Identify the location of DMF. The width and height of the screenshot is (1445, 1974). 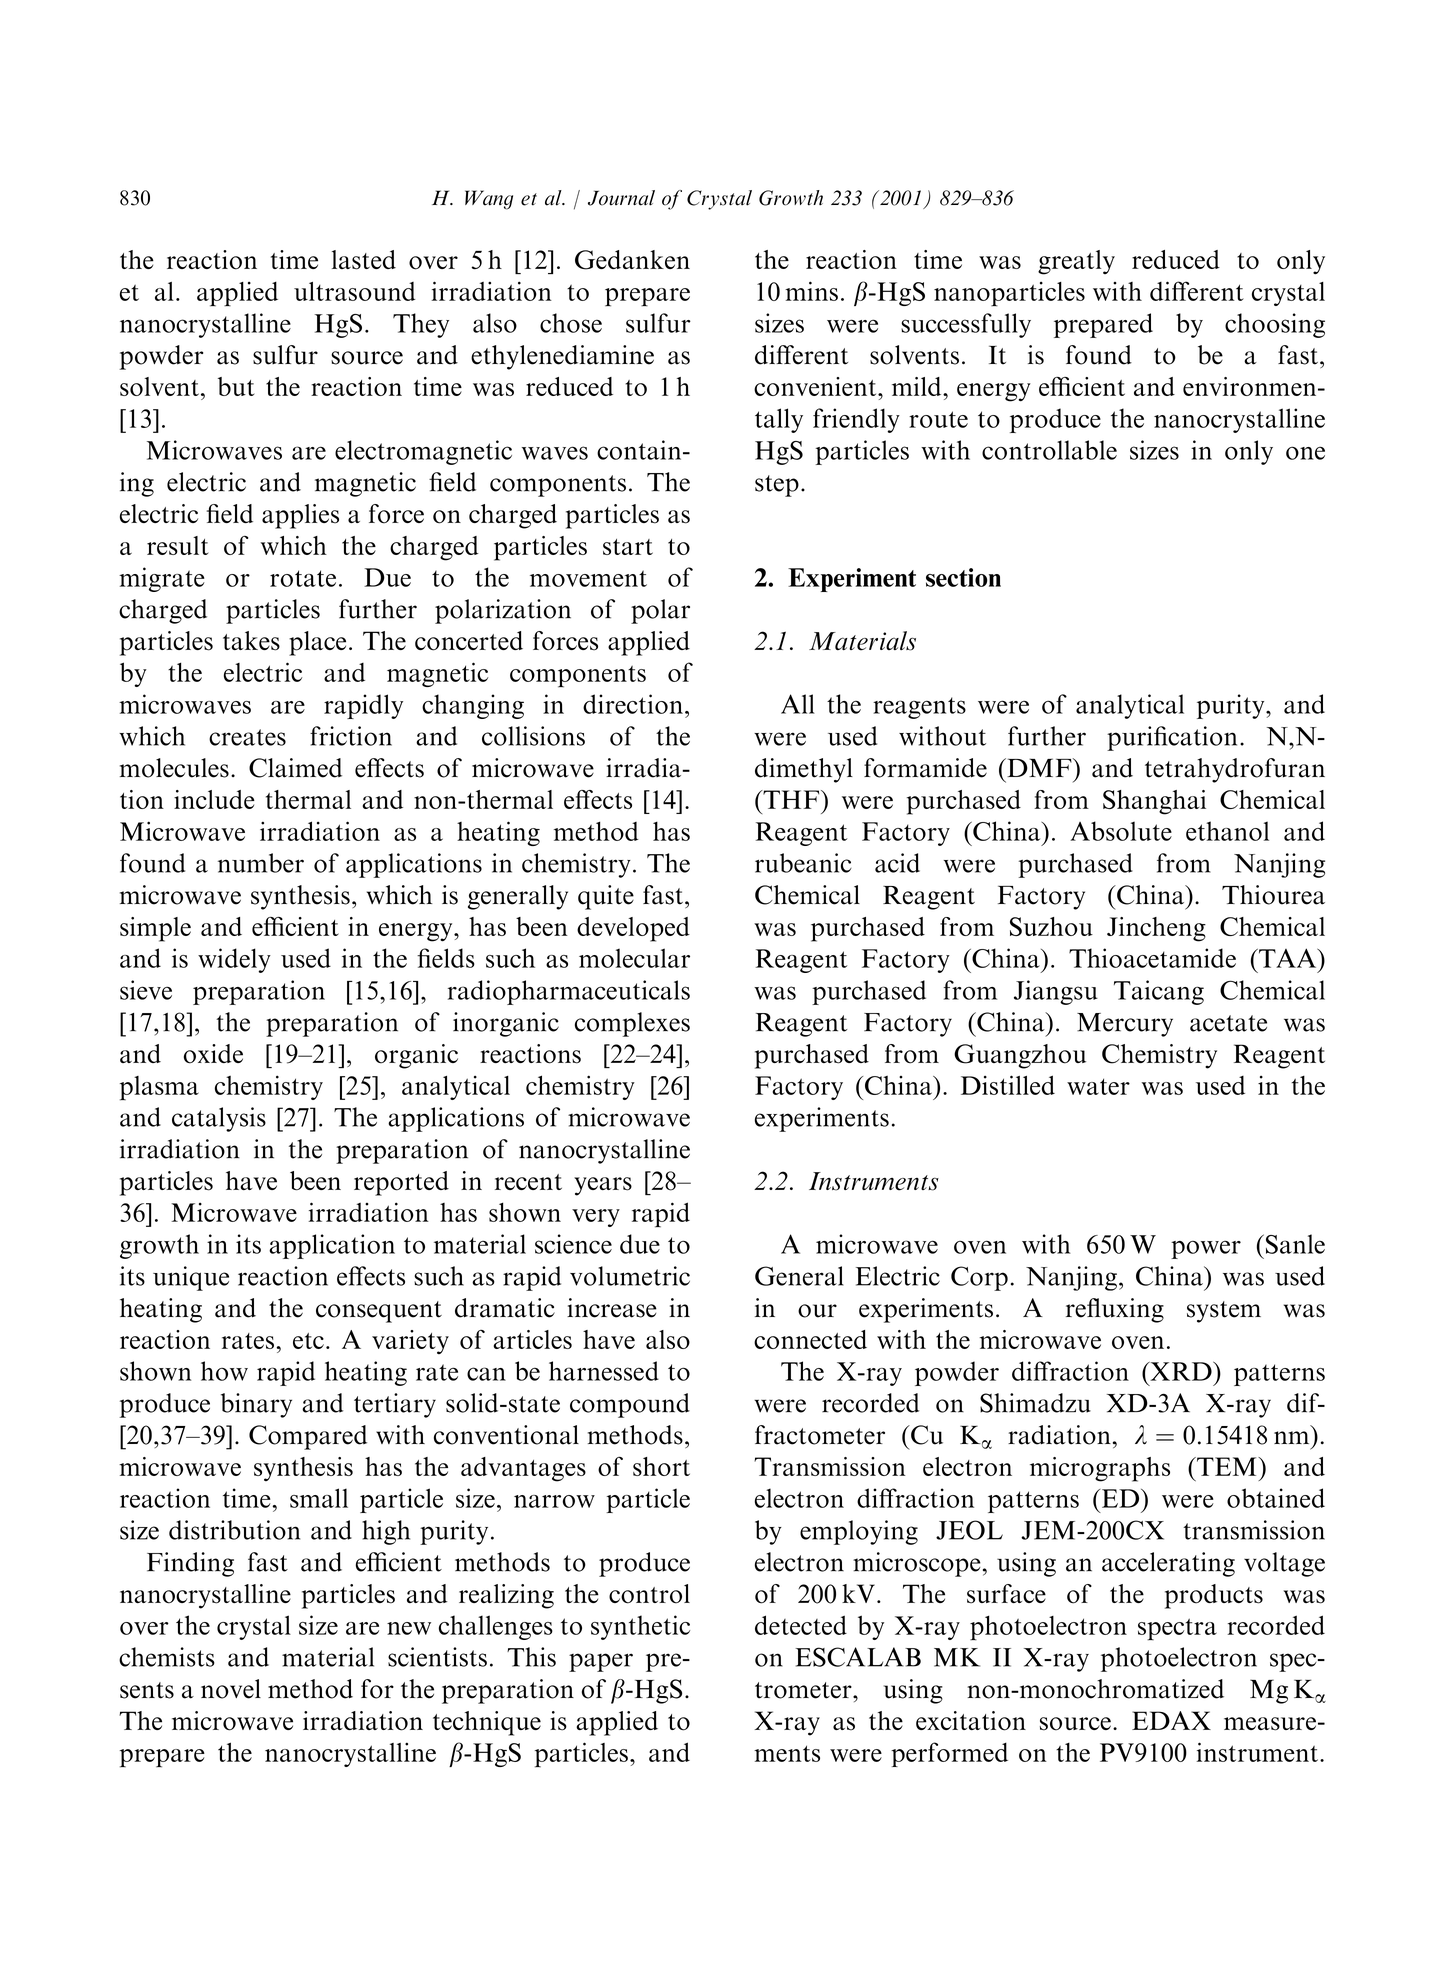
(1039, 767).
